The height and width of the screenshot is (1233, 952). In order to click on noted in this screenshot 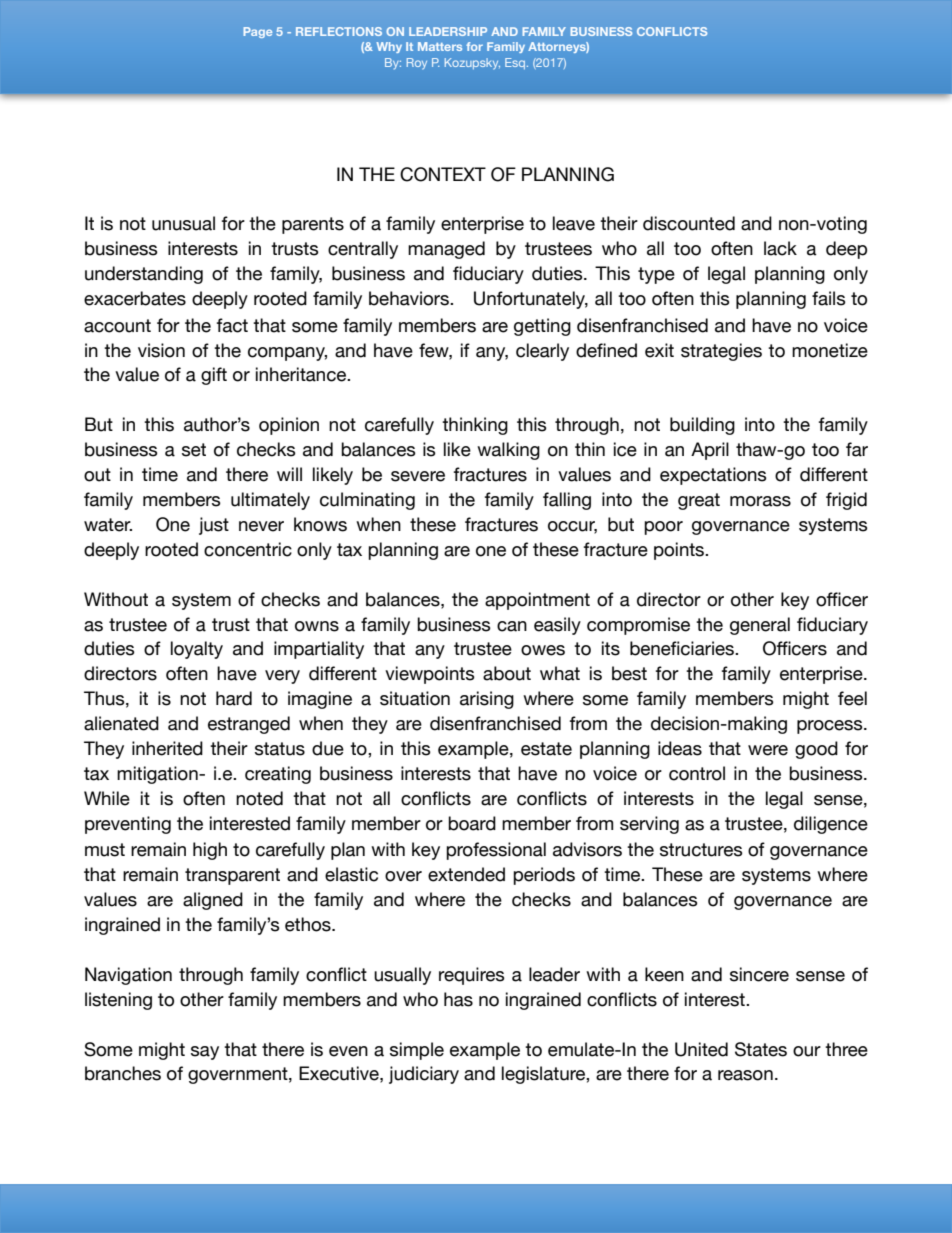, I will do `click(259, 798)`.
